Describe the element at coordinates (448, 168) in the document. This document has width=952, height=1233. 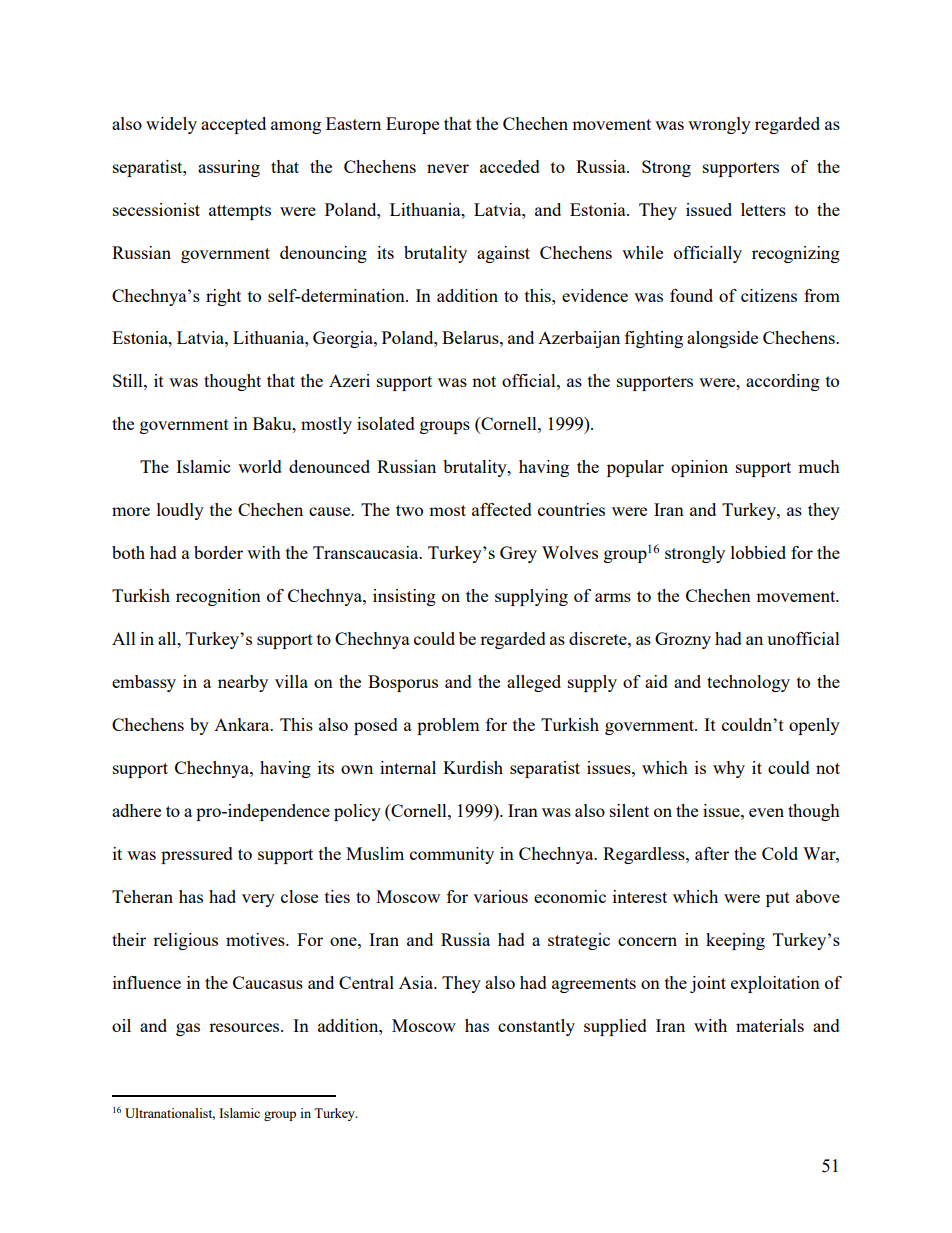
I see `never` at that location.
